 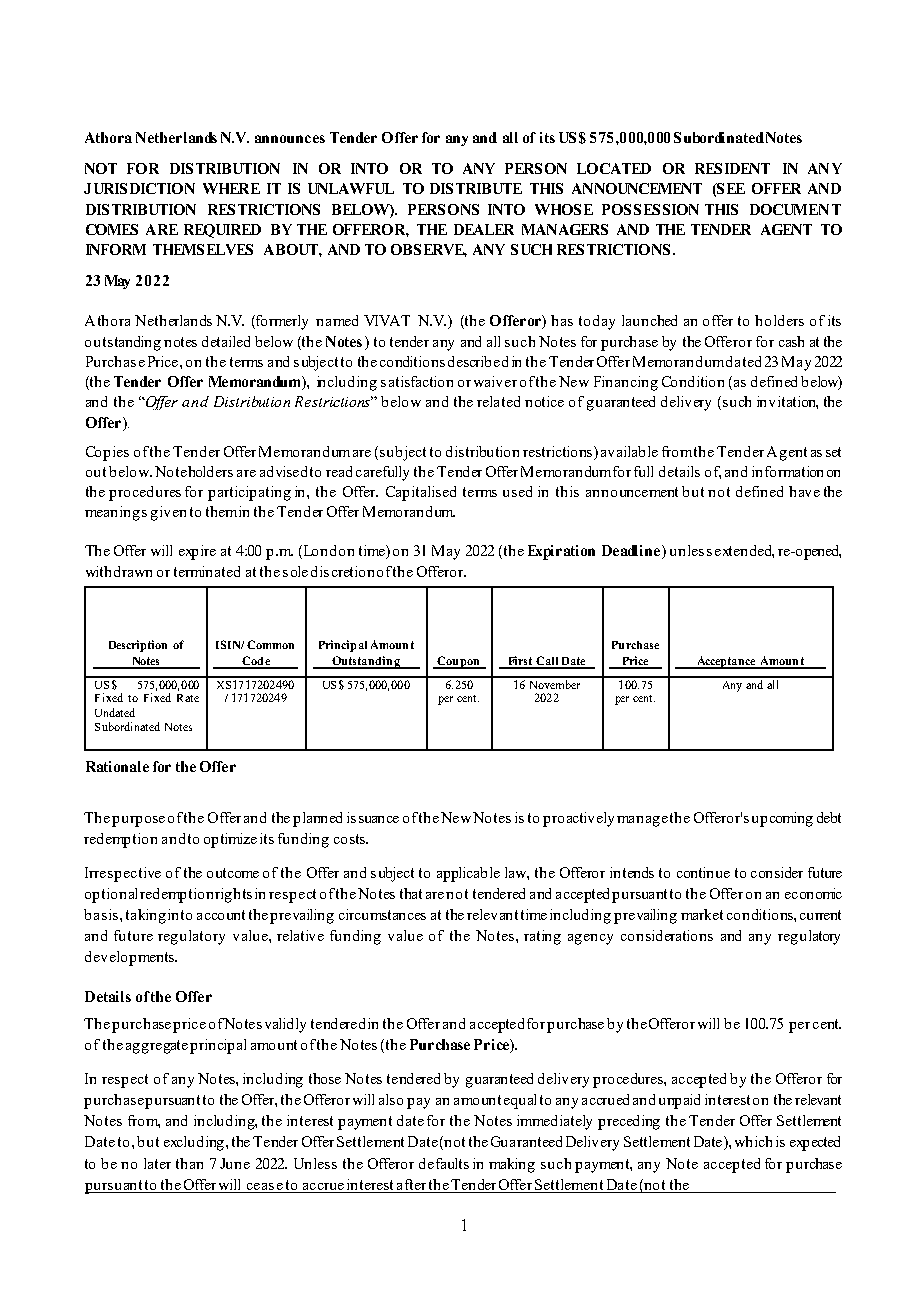 What do you see at coordinates (444, 1163) in the screenshot?
I see `defaults` at bounding box center [444, 1163].
